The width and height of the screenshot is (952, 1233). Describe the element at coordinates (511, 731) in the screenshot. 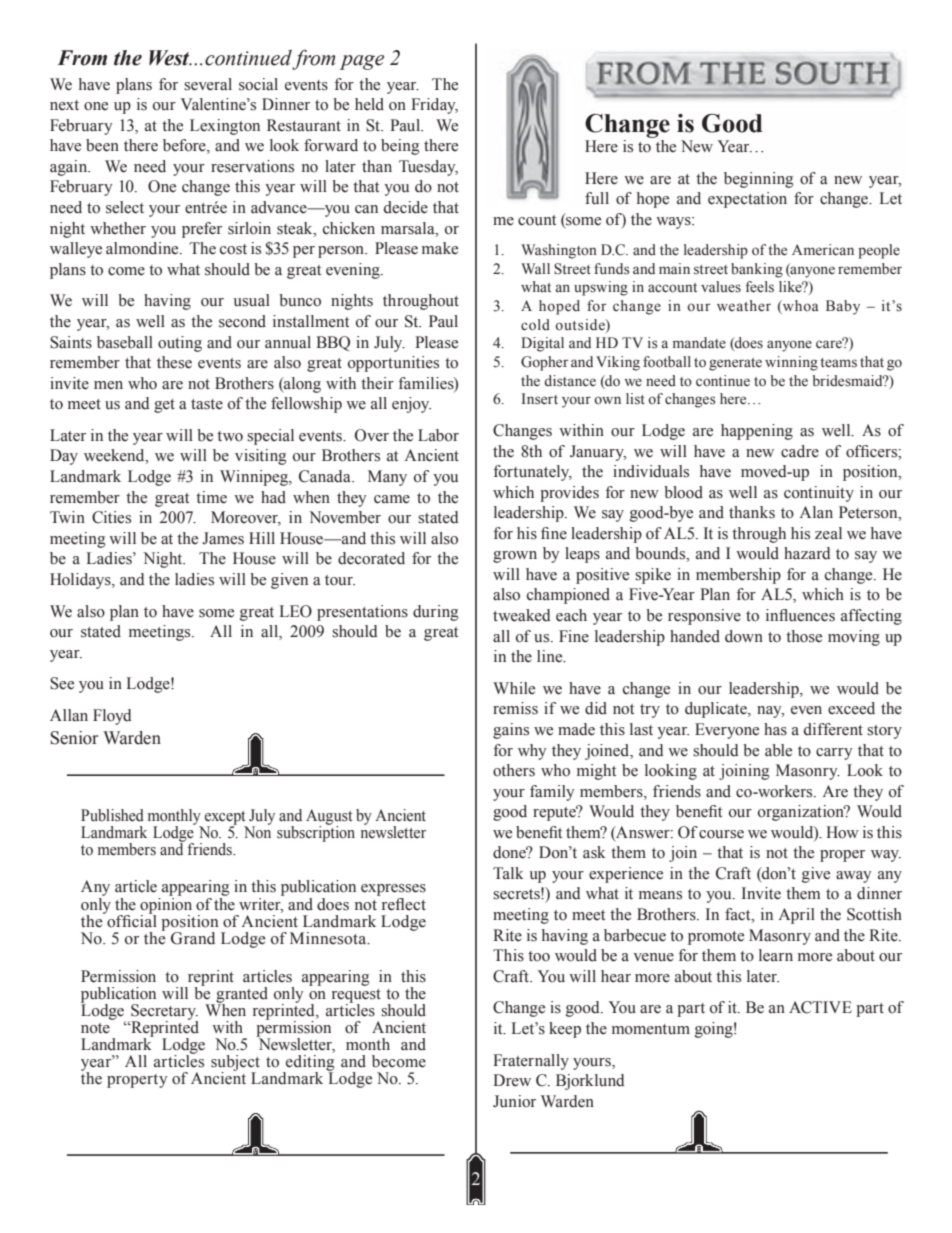

I see `gains` at that location.
